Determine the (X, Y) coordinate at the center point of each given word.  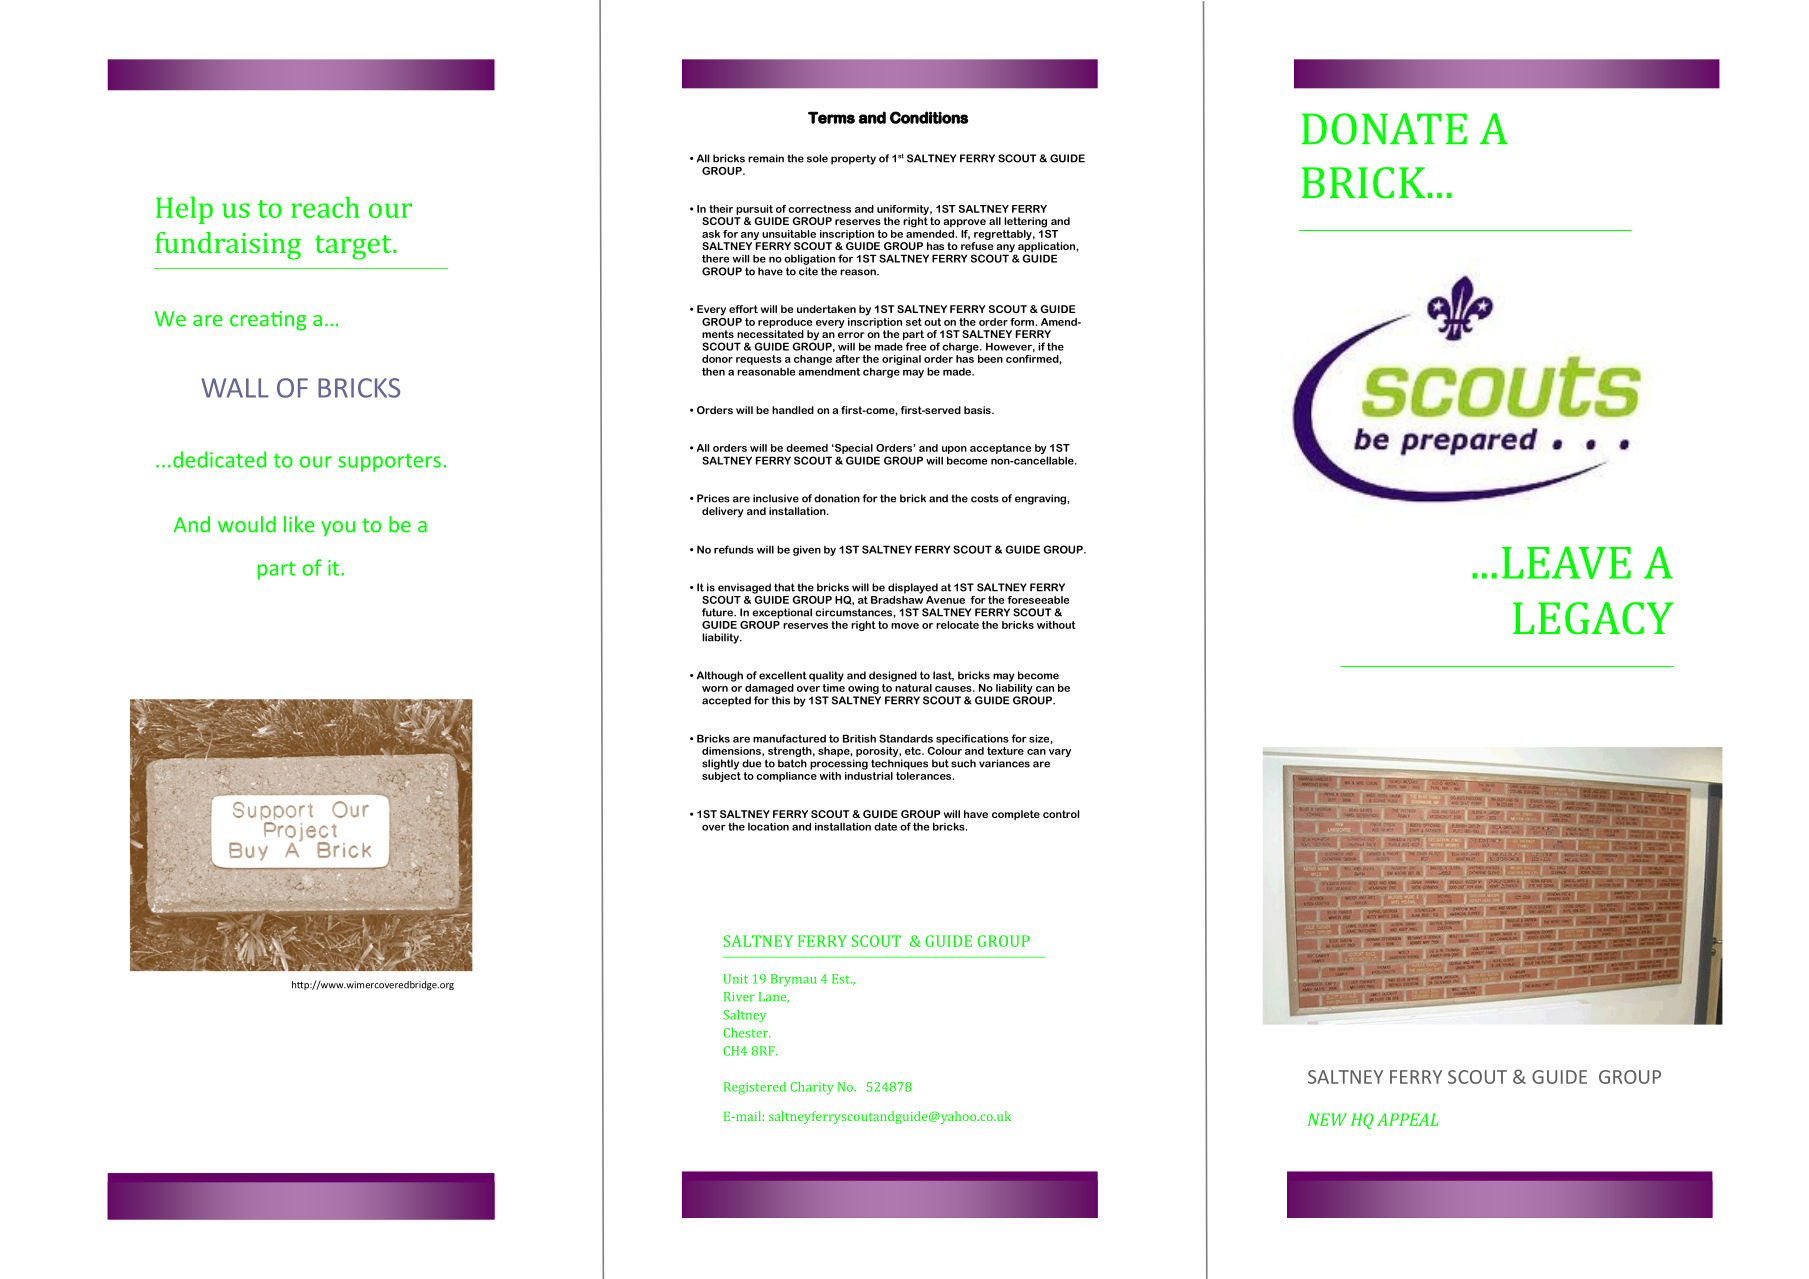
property (853, 159)
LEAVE (1566, 562)
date (885, 826)
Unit (735, 979)
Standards (906, 738)
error (851, 335)
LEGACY (1593, 618)
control (1061, 814)
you (338, 529)
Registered (755, 1088)
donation (837, 498)
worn (715, 689)
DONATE (1384, 129)
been (990, 359)
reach (325, 207)
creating (268, 321)
